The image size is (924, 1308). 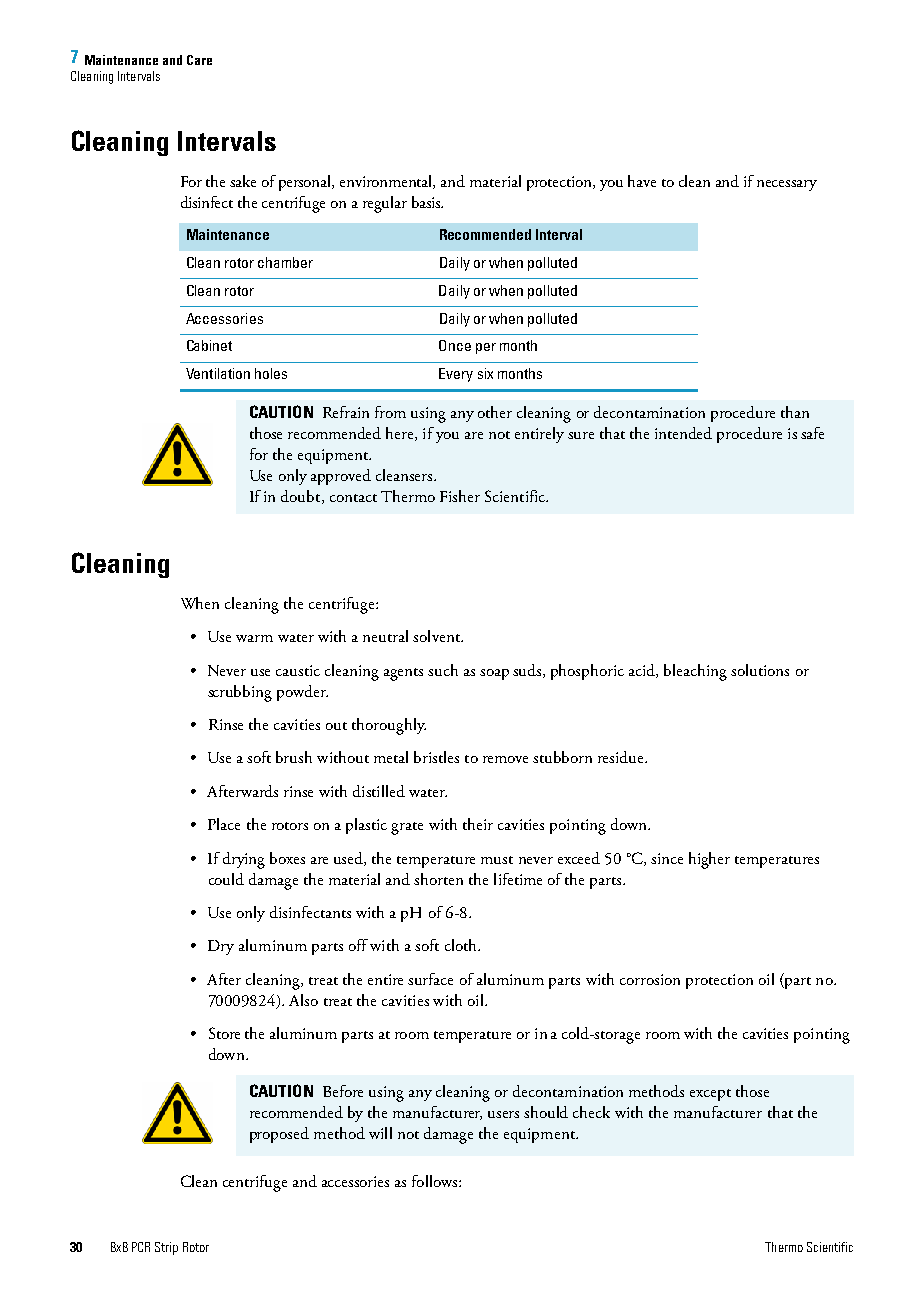 I want to click on doubt, so click(x=302, y=497).
